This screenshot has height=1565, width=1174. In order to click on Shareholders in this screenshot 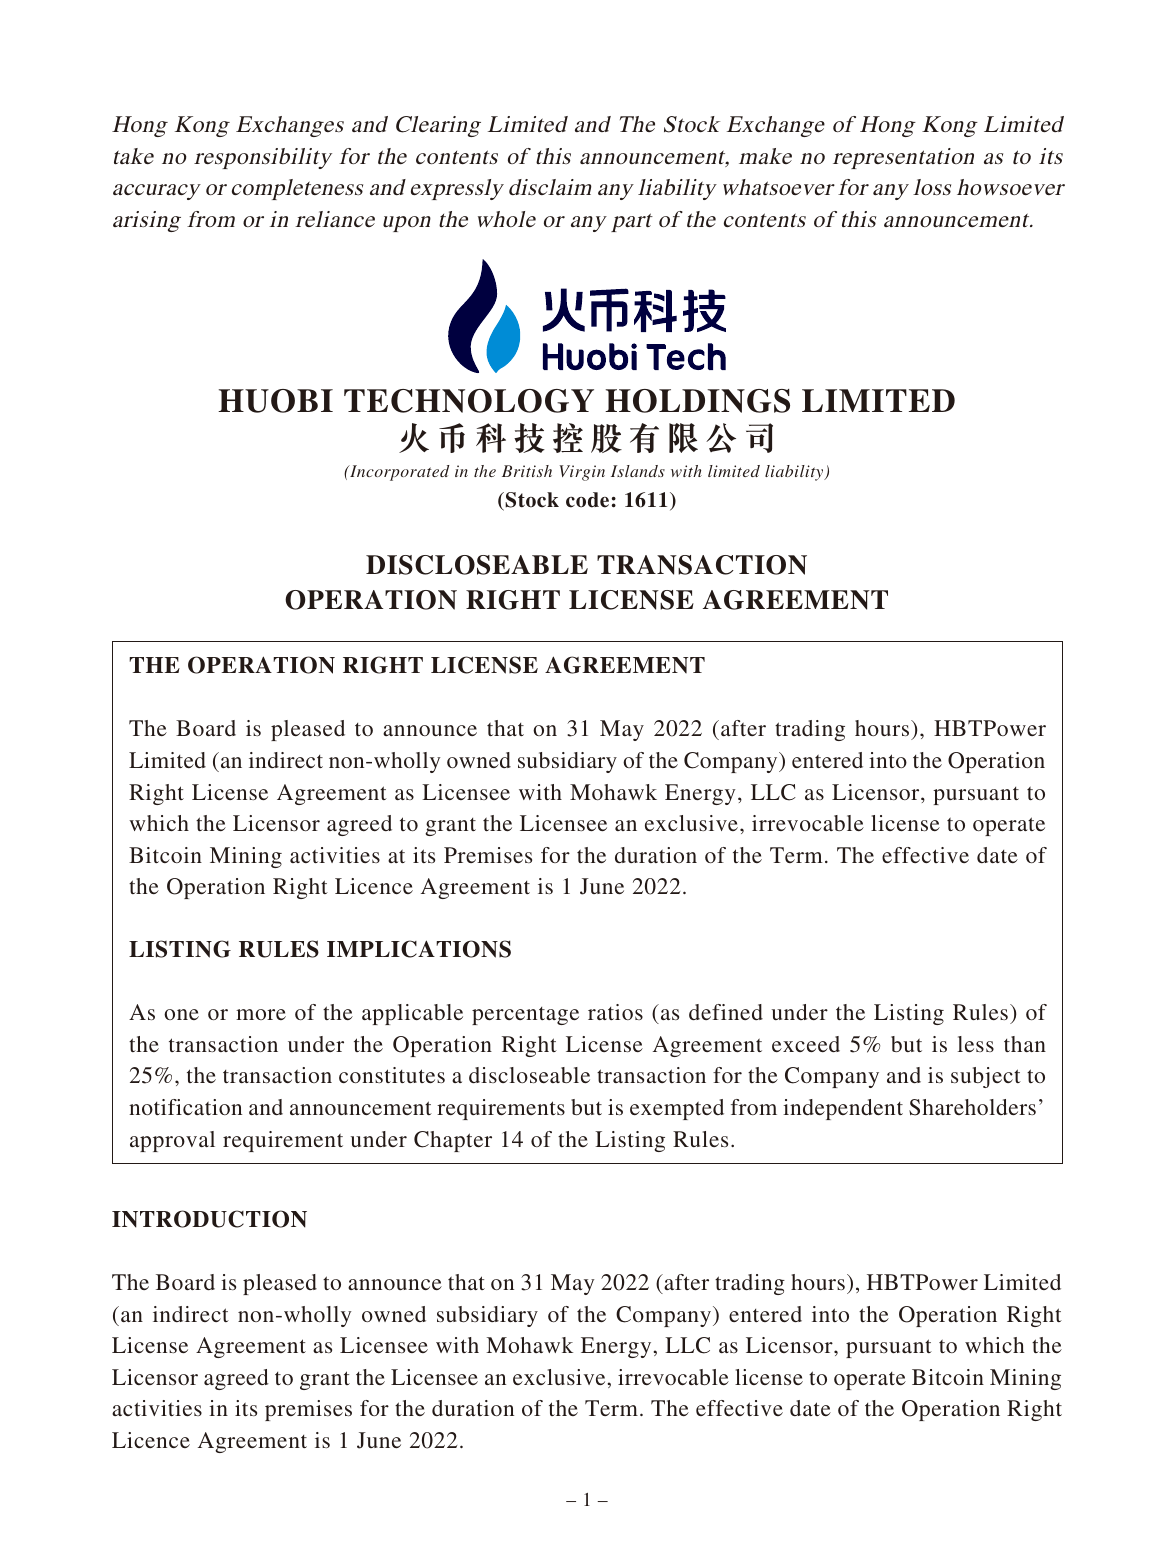, I will do `click(972, 1107)`.
